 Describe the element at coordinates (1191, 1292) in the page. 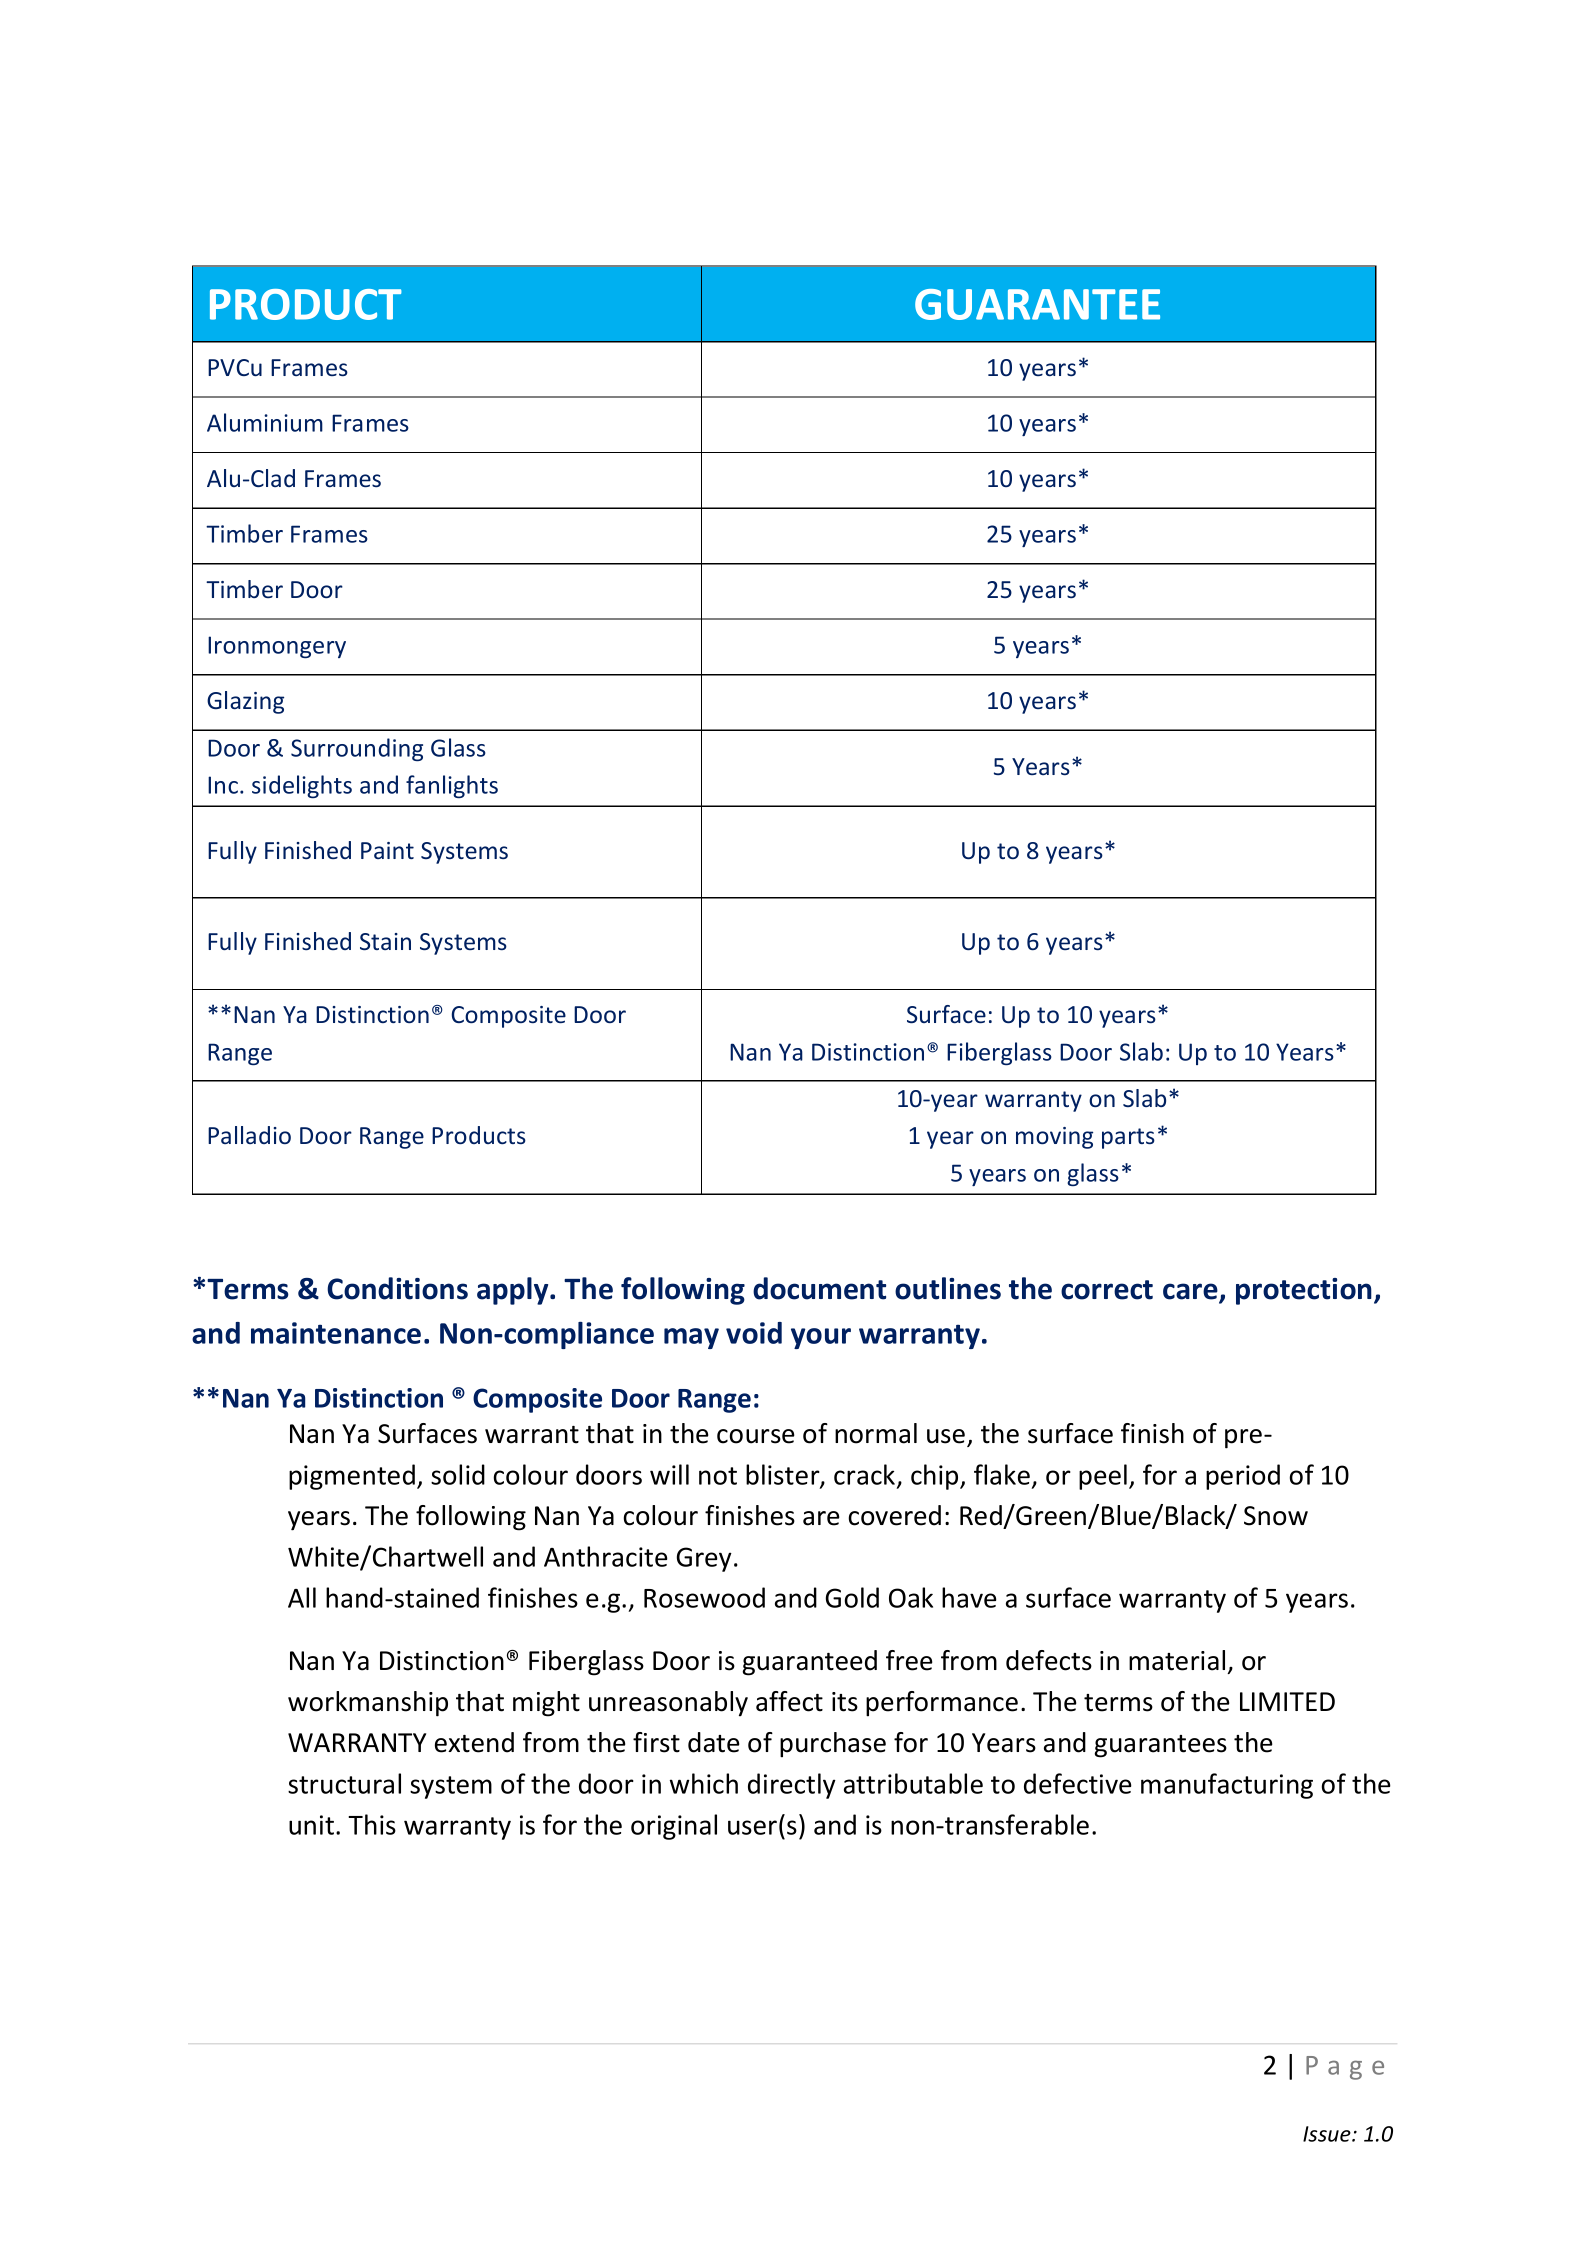

I see `care` at that location.
